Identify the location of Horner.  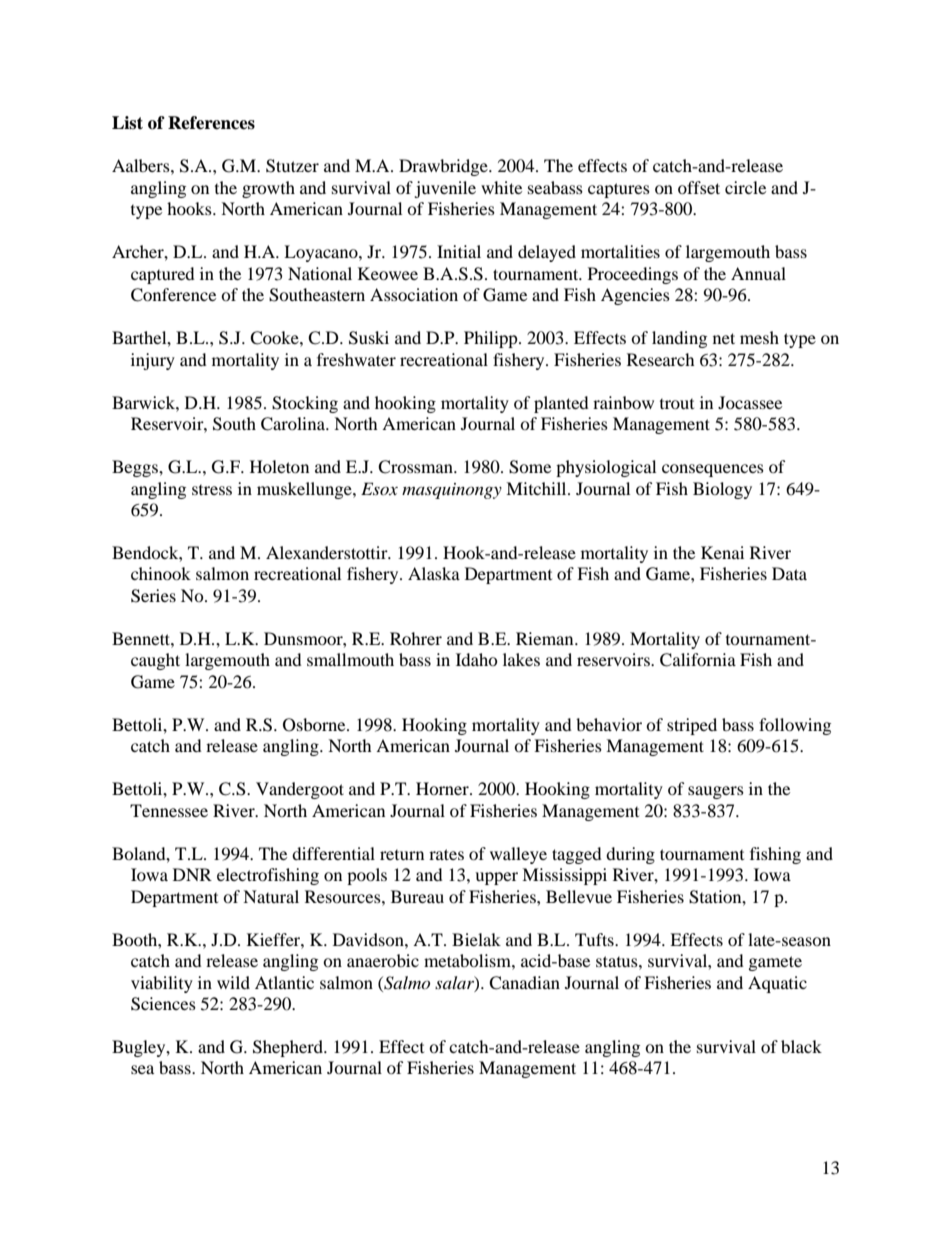
(443, 788).
